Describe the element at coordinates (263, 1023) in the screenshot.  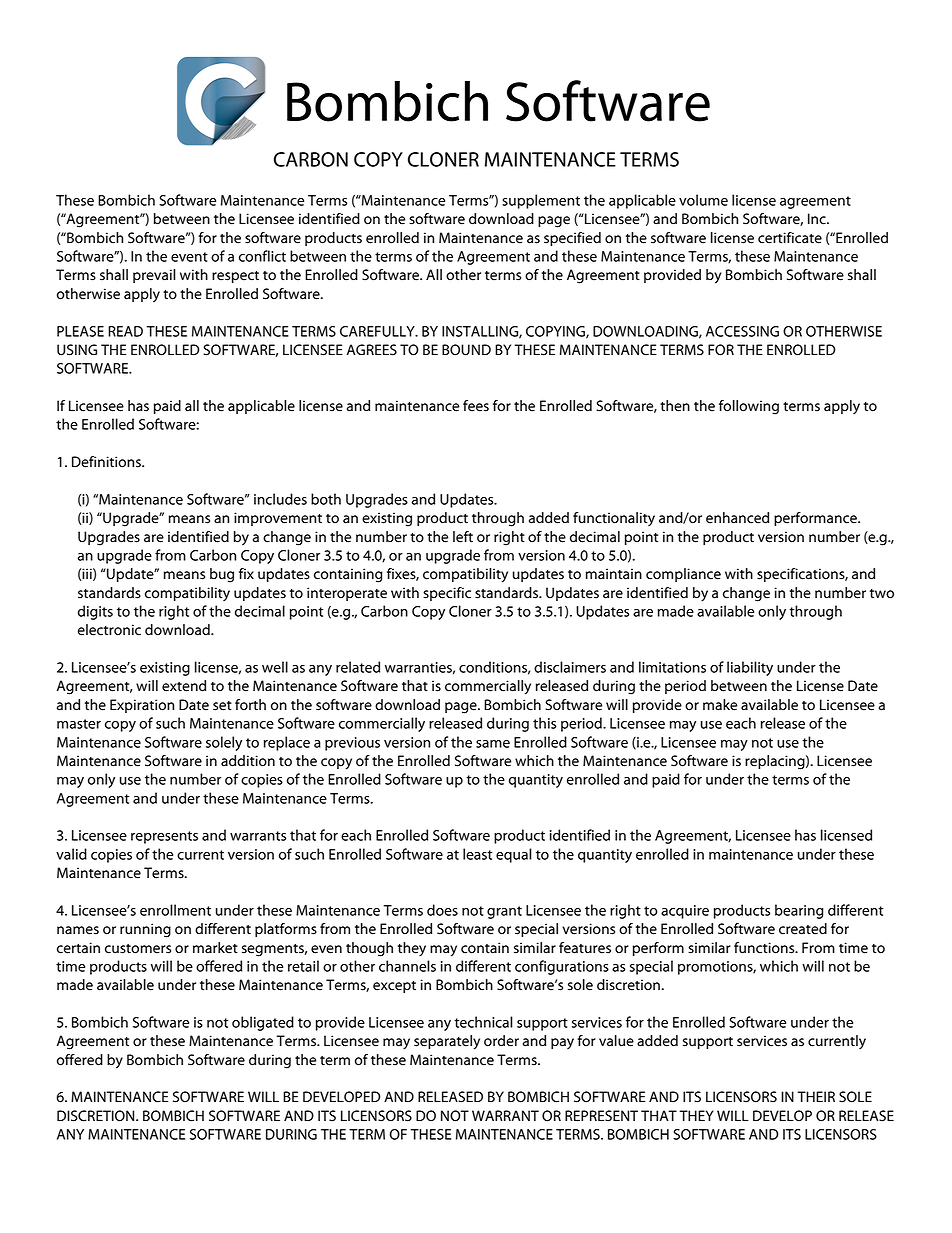
I see `obligated` at that location.
